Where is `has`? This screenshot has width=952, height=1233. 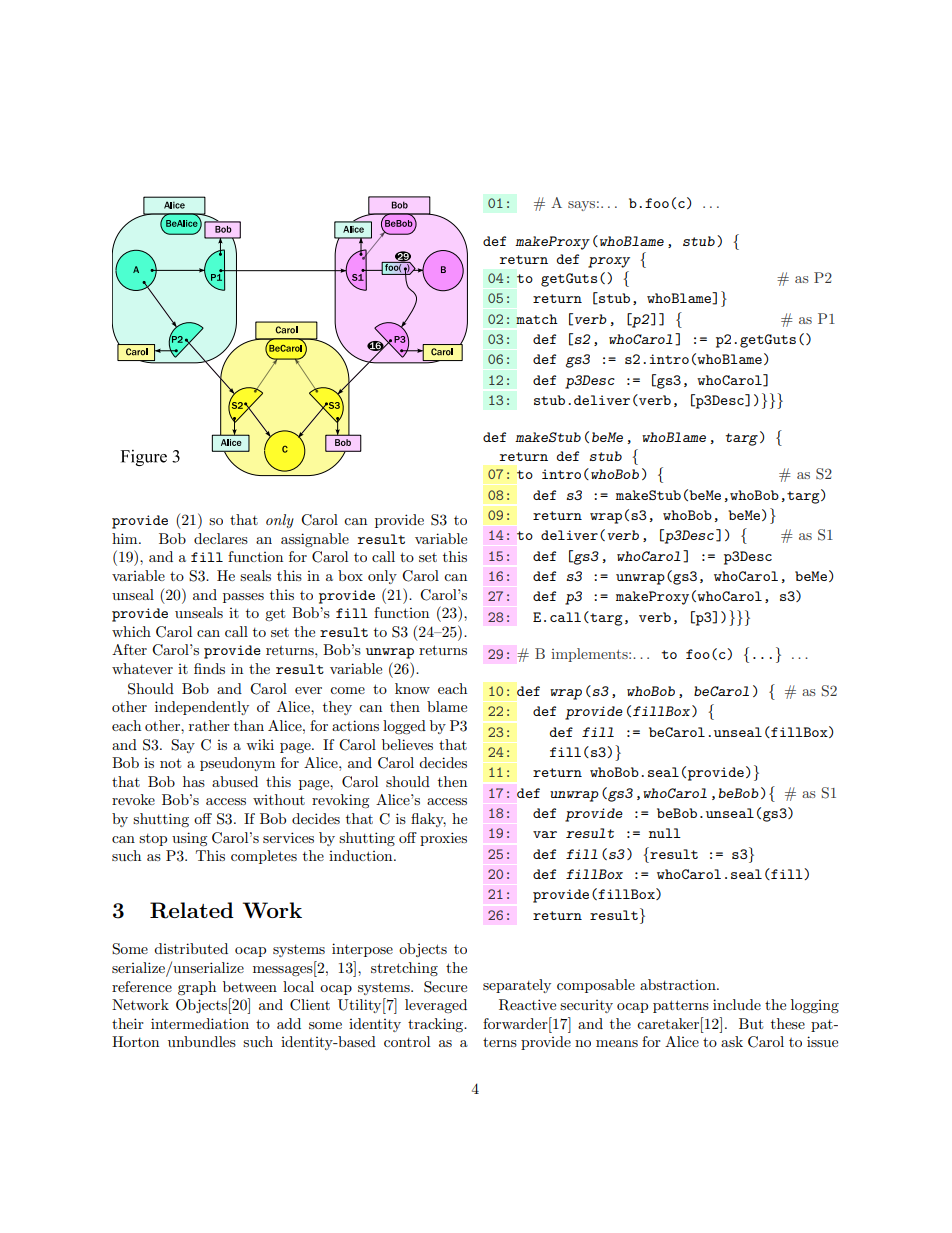 has is located at coordinates (194, 781).
